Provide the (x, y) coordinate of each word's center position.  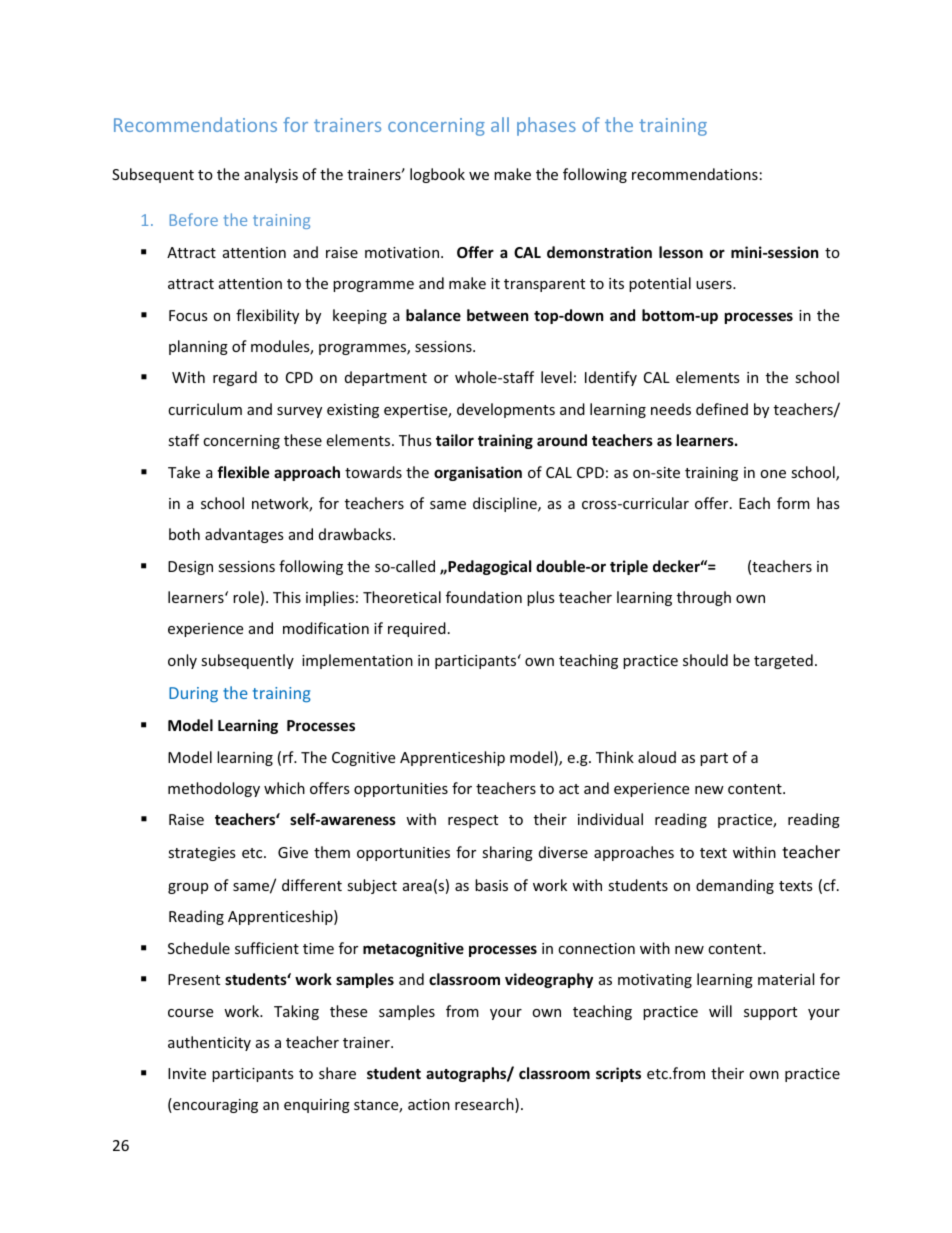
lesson (681, 252)
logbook (437, 175)
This (287, 597)
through (704, 598)
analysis (271, 175)
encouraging (214, 1105)
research (485, 1105)
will (720, 1011)
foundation (484, 597)
